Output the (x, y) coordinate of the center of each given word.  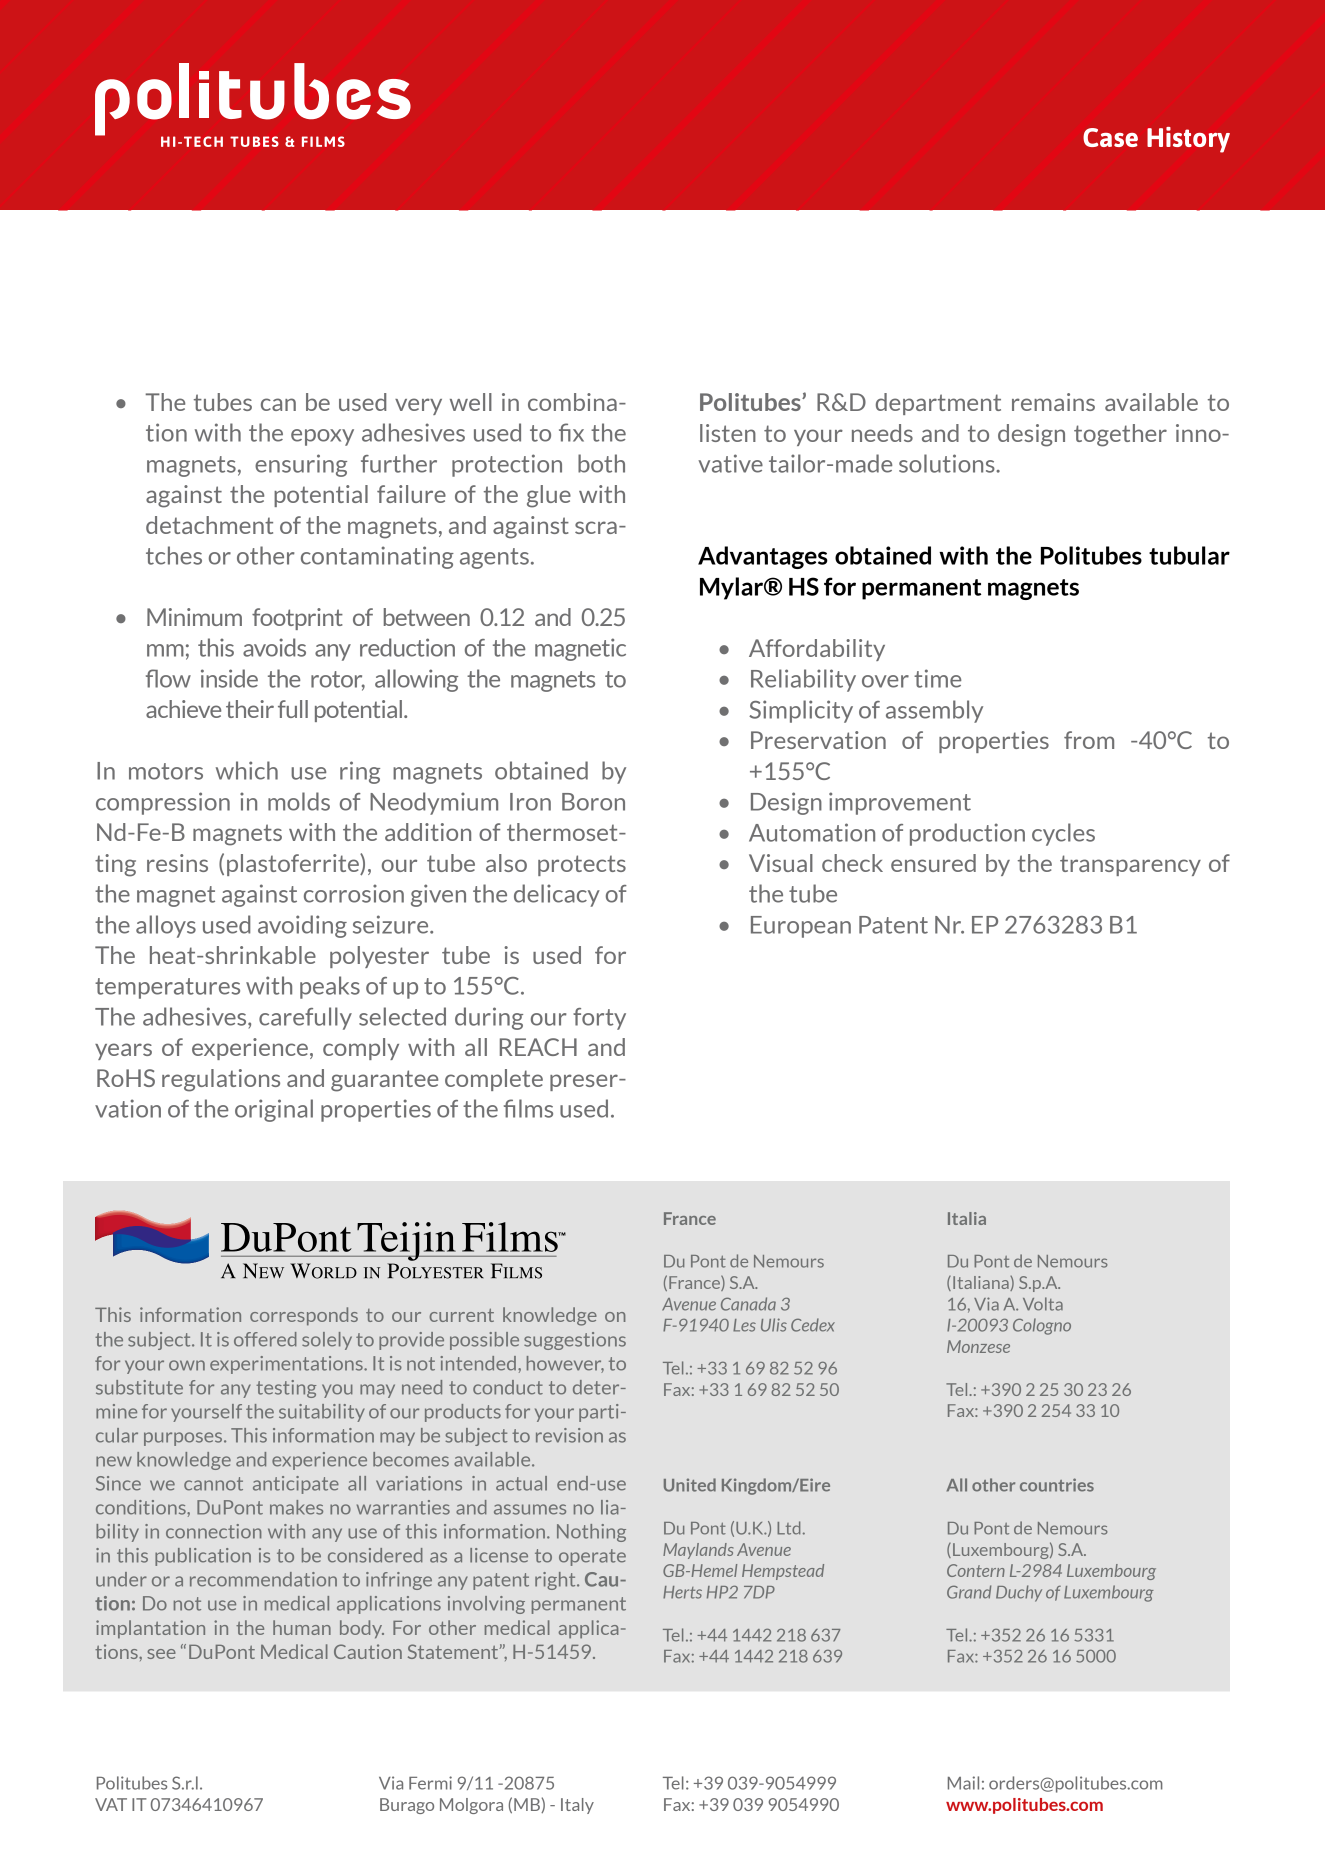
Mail (963, 1783)
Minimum (194, 617)
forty (599, 1019)
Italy (577, 1806)
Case (1110, 137)
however (565, 1364)
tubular (1189, 555)
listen (728, 433)
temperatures (167, 988)
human (302, 1627)
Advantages (763, 557)
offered (265, 1339)
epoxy (322, 437)
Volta (1043, 1304)
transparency (1130, 865)
